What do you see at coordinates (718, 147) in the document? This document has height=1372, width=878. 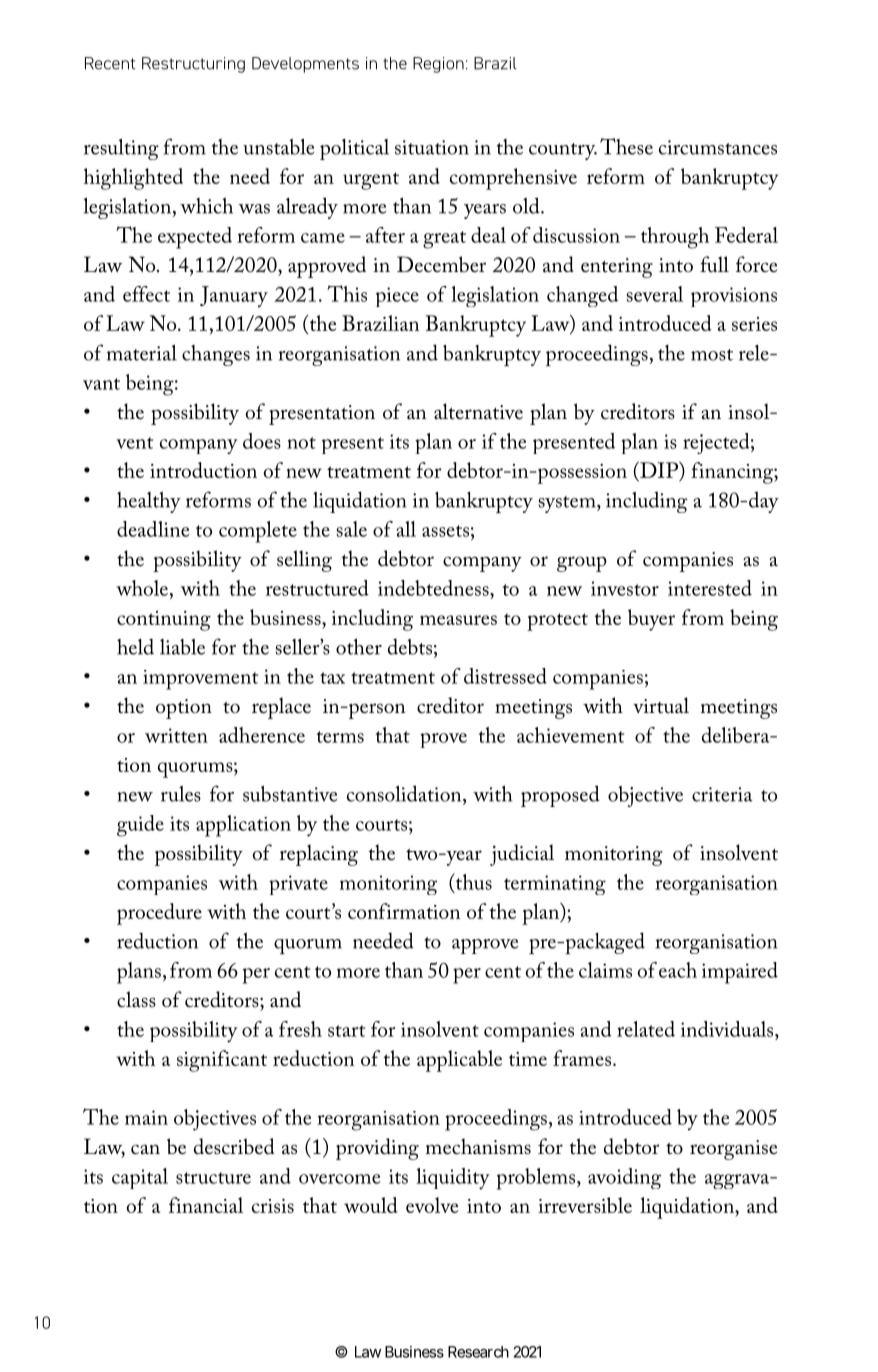 I see `circumstances` at bounding box center [718, 147].
